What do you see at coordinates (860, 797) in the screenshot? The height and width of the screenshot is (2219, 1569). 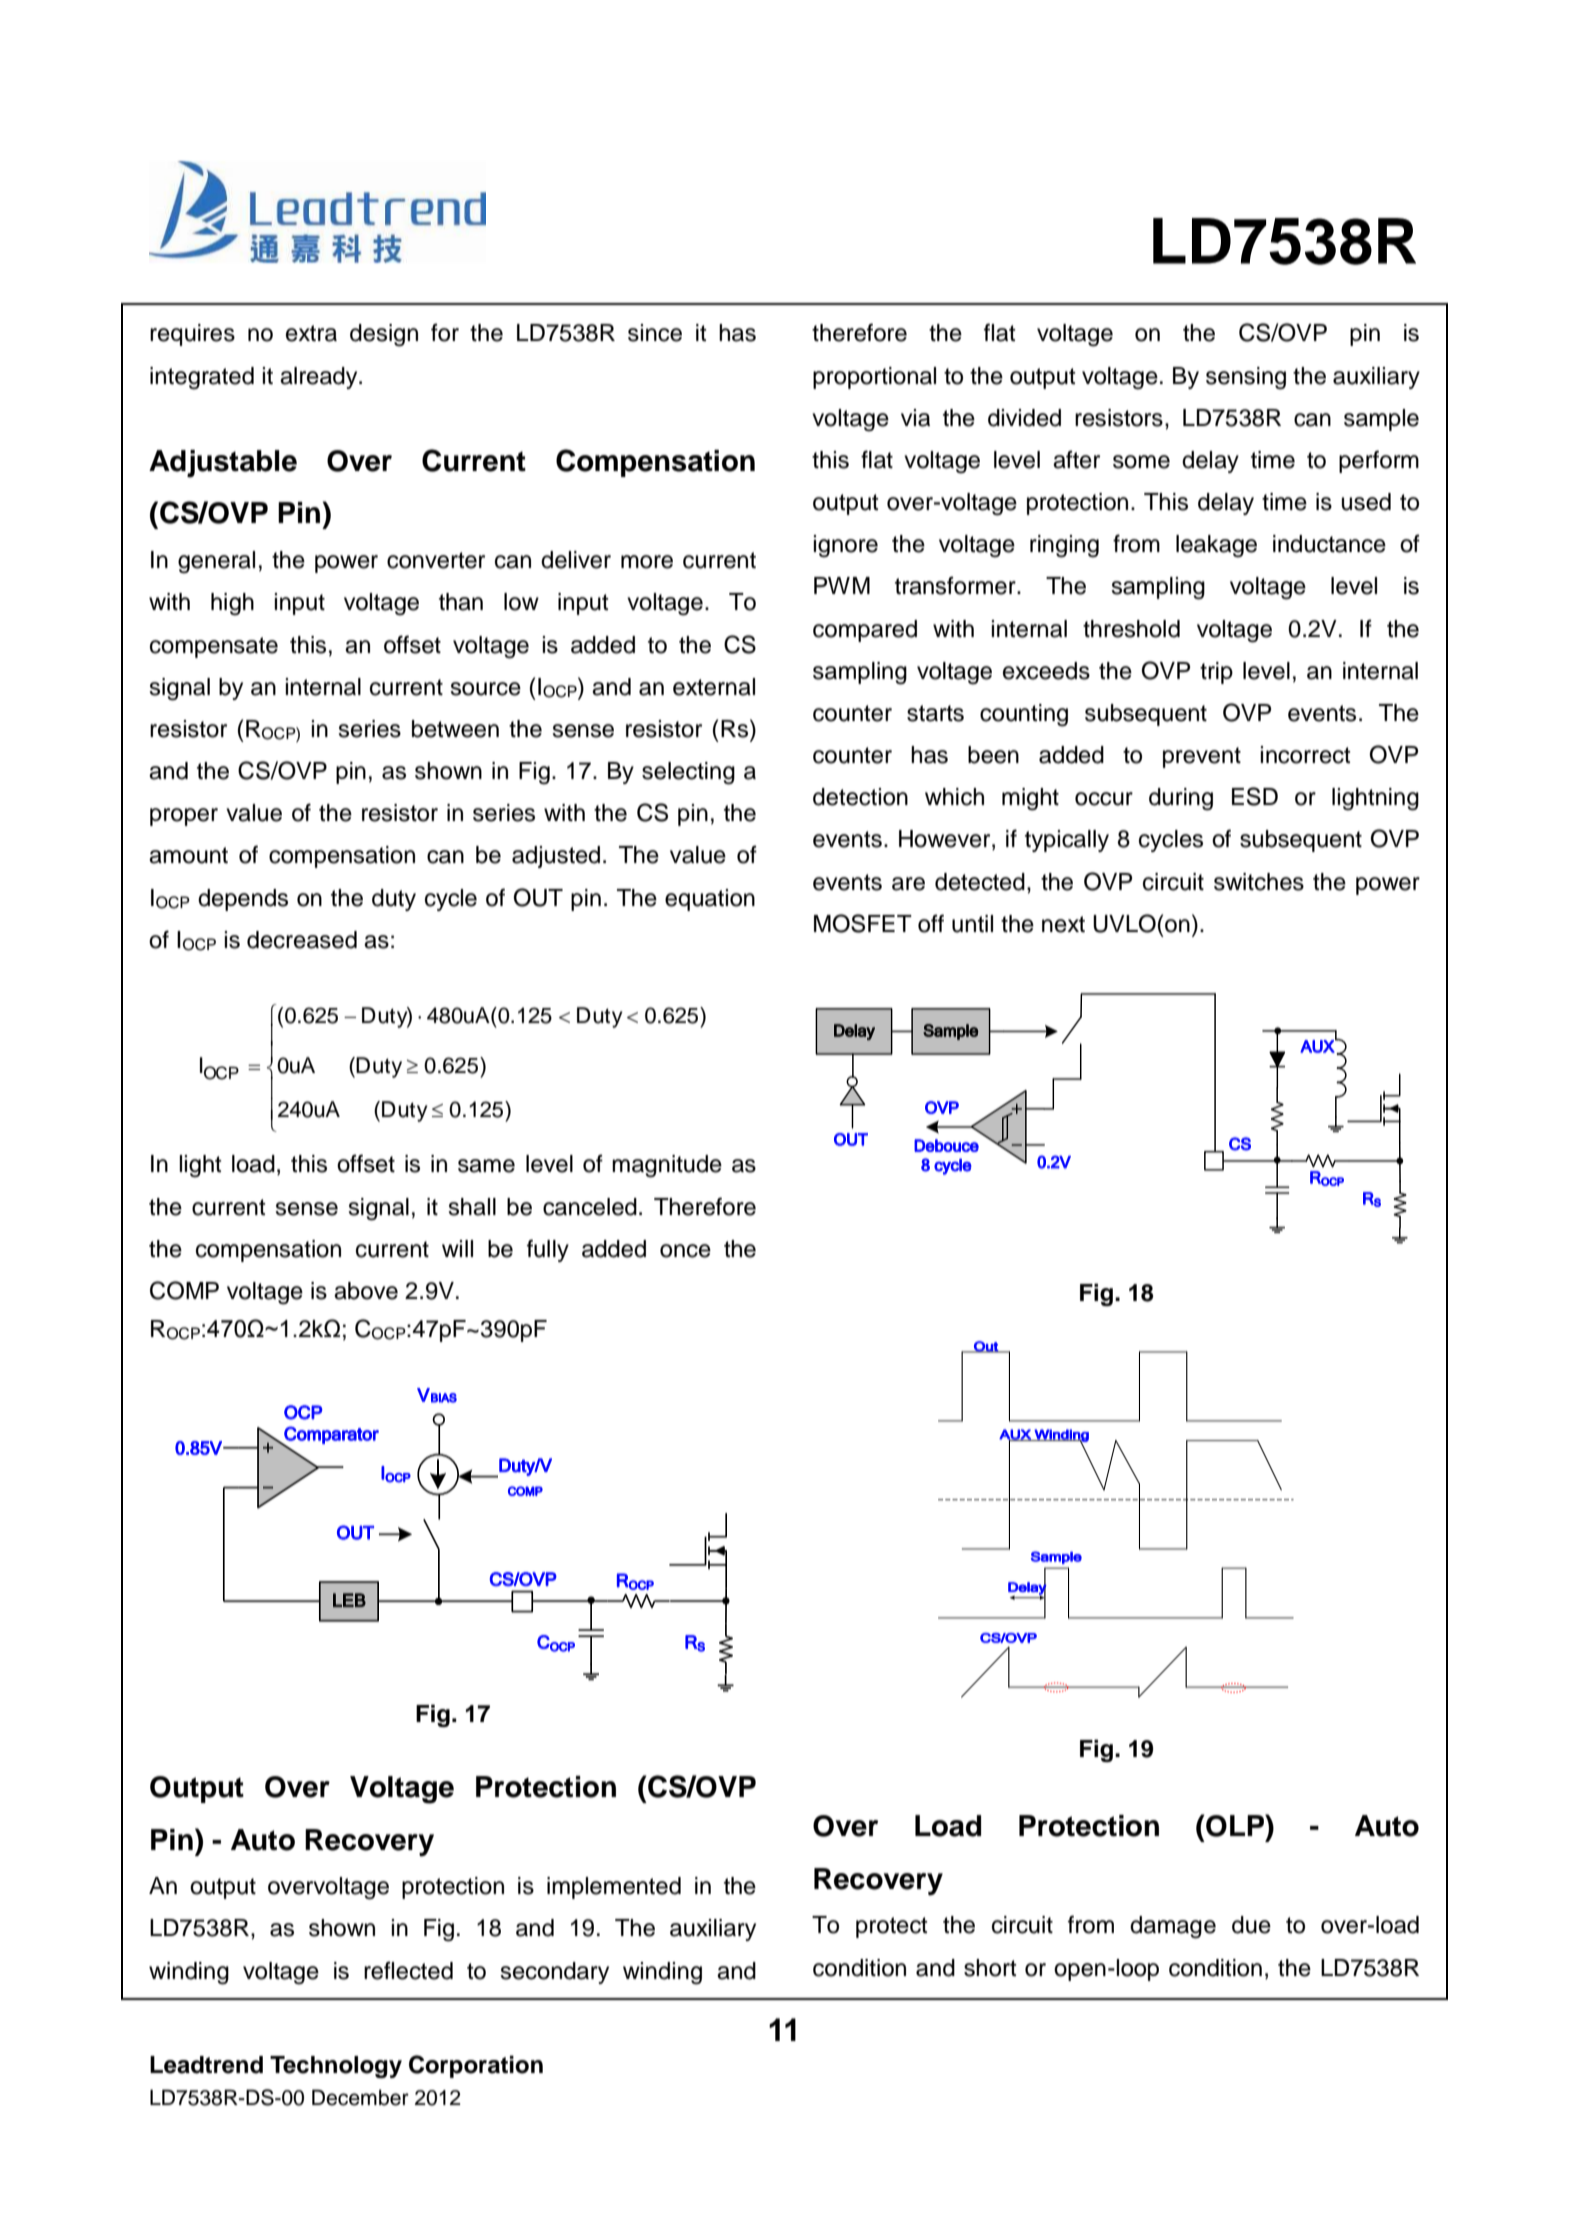 I see `detection` at bounding box center [860, 797].
